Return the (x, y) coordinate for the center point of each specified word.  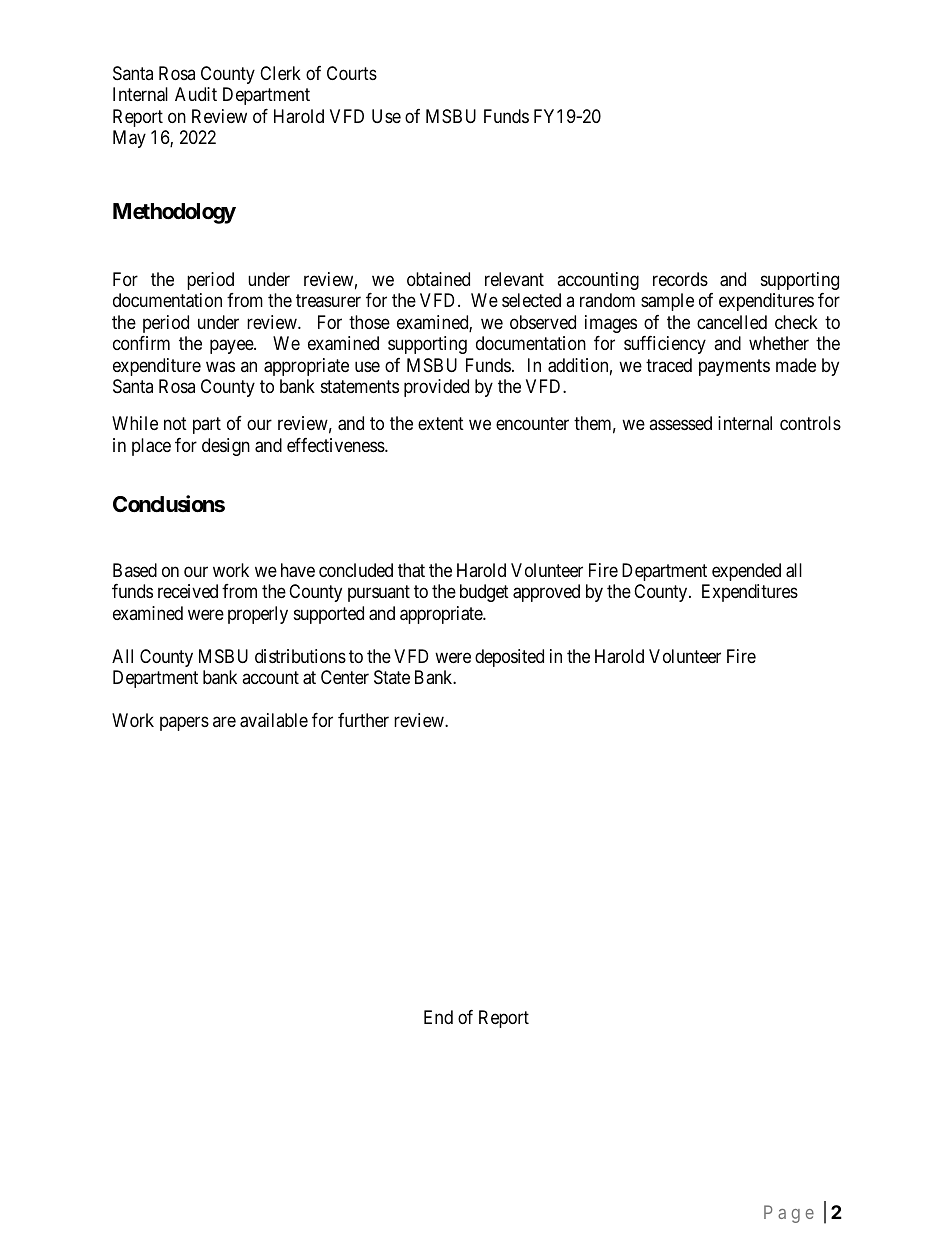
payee (232, 347)
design (226, 447)
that (411, 570)
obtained (438, 279)
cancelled (732, 322)
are (224, 722)
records (680, 279)
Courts (352, 73)
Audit (196, 94)
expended (746, 572)
